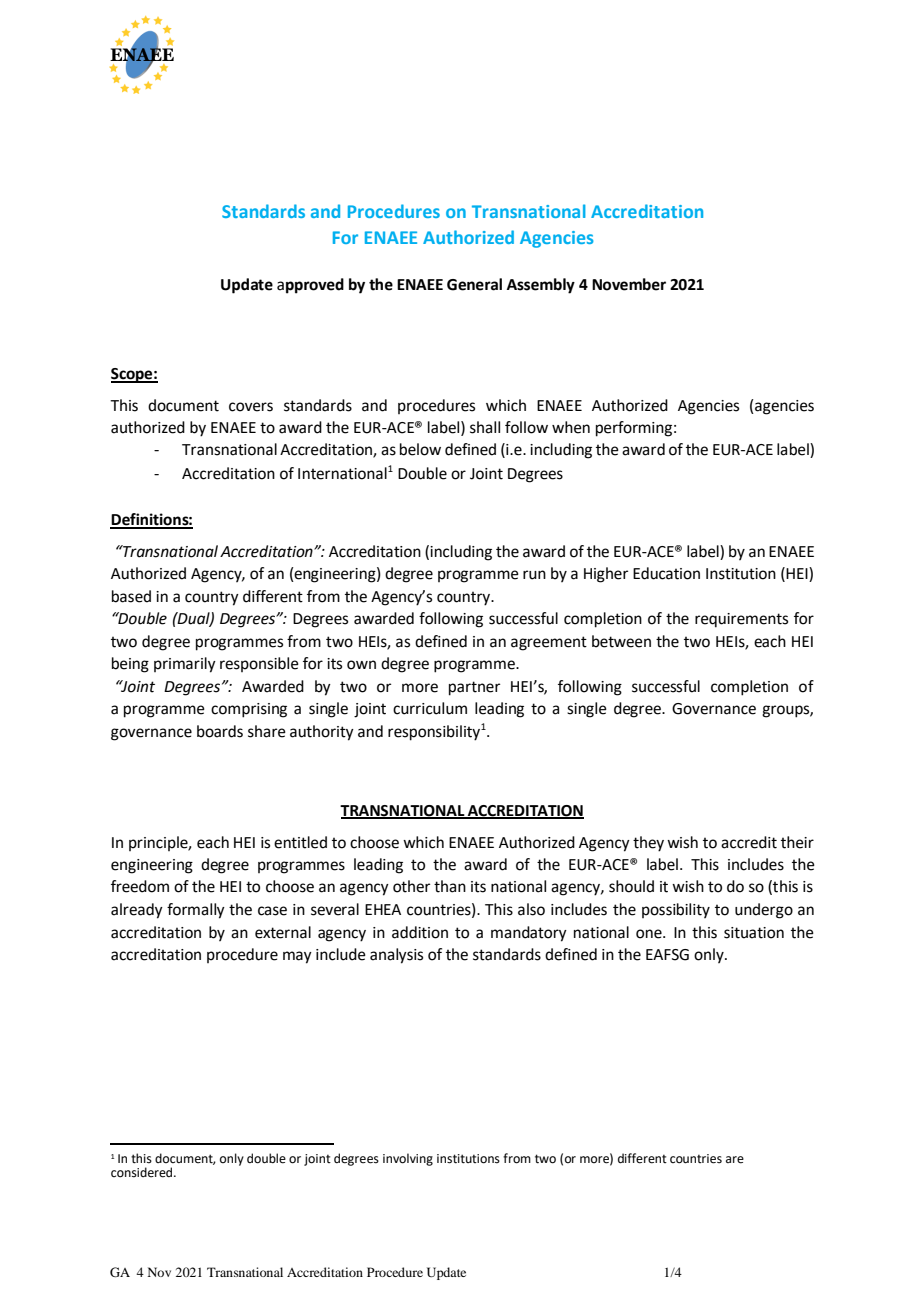 Image resolution: width=924 pixels, height=1308 pixels. What do you see at coordinates (629, 284) in the screenshot?
I see `November` at bounding box center [629, 284].
